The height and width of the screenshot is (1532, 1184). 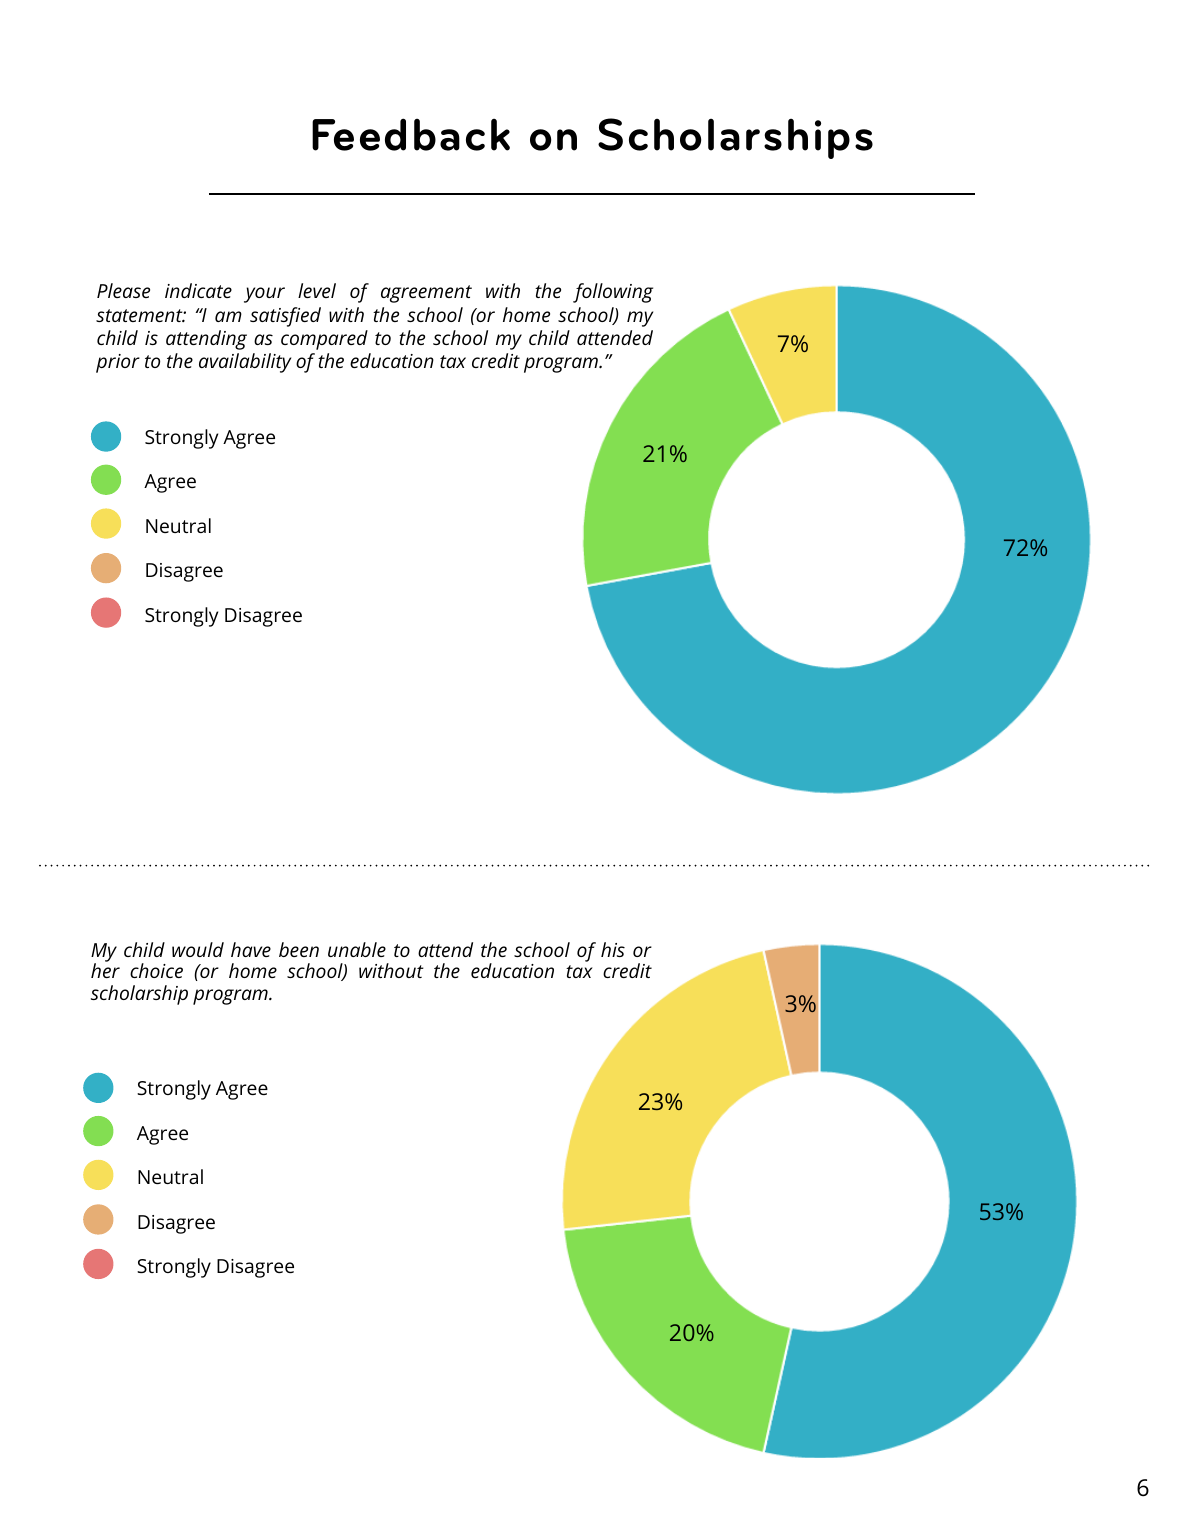 I want to click on would, so click(x=198, y=949).
